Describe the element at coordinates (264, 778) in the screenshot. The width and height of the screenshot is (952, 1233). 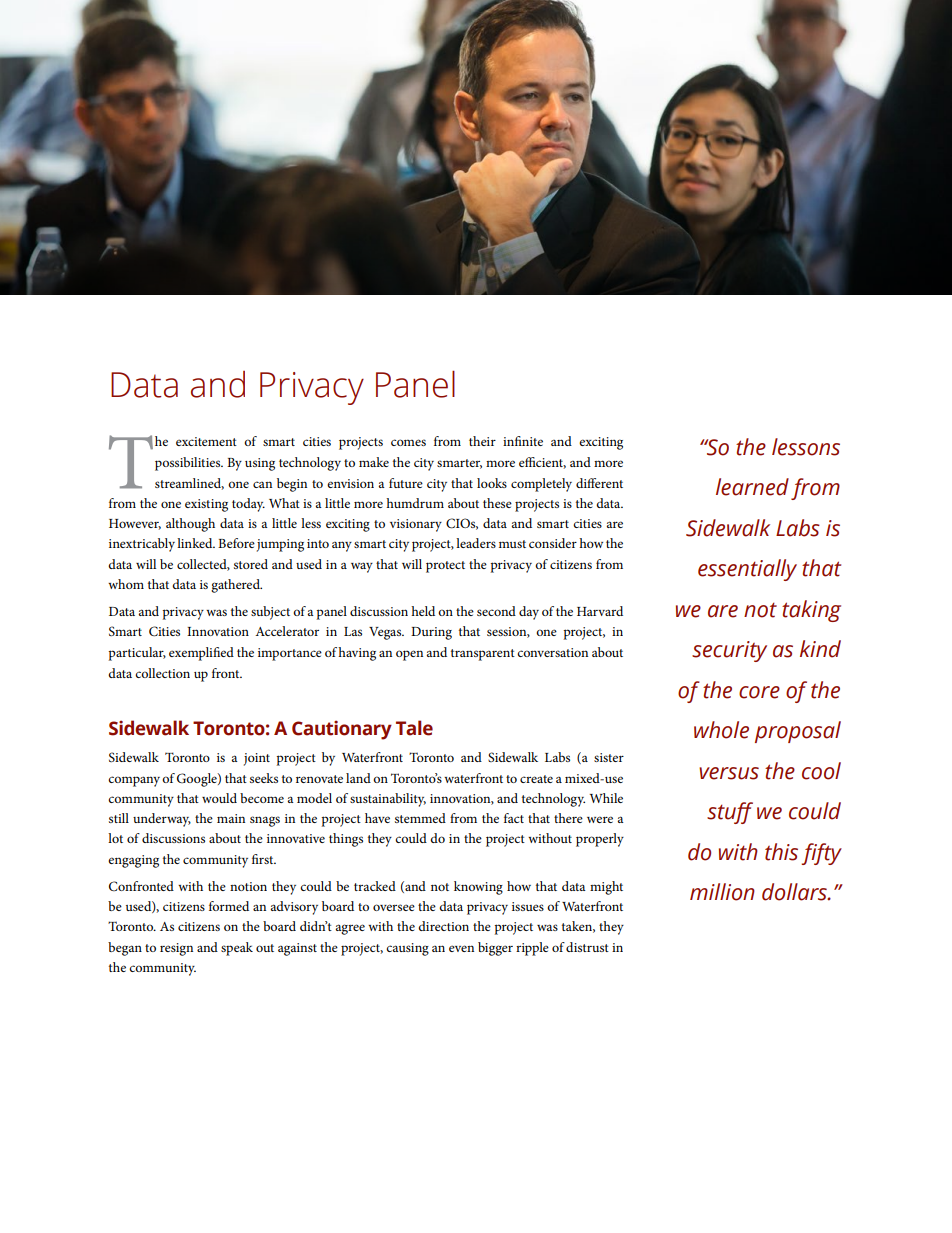
I see `seeks` at that location.
